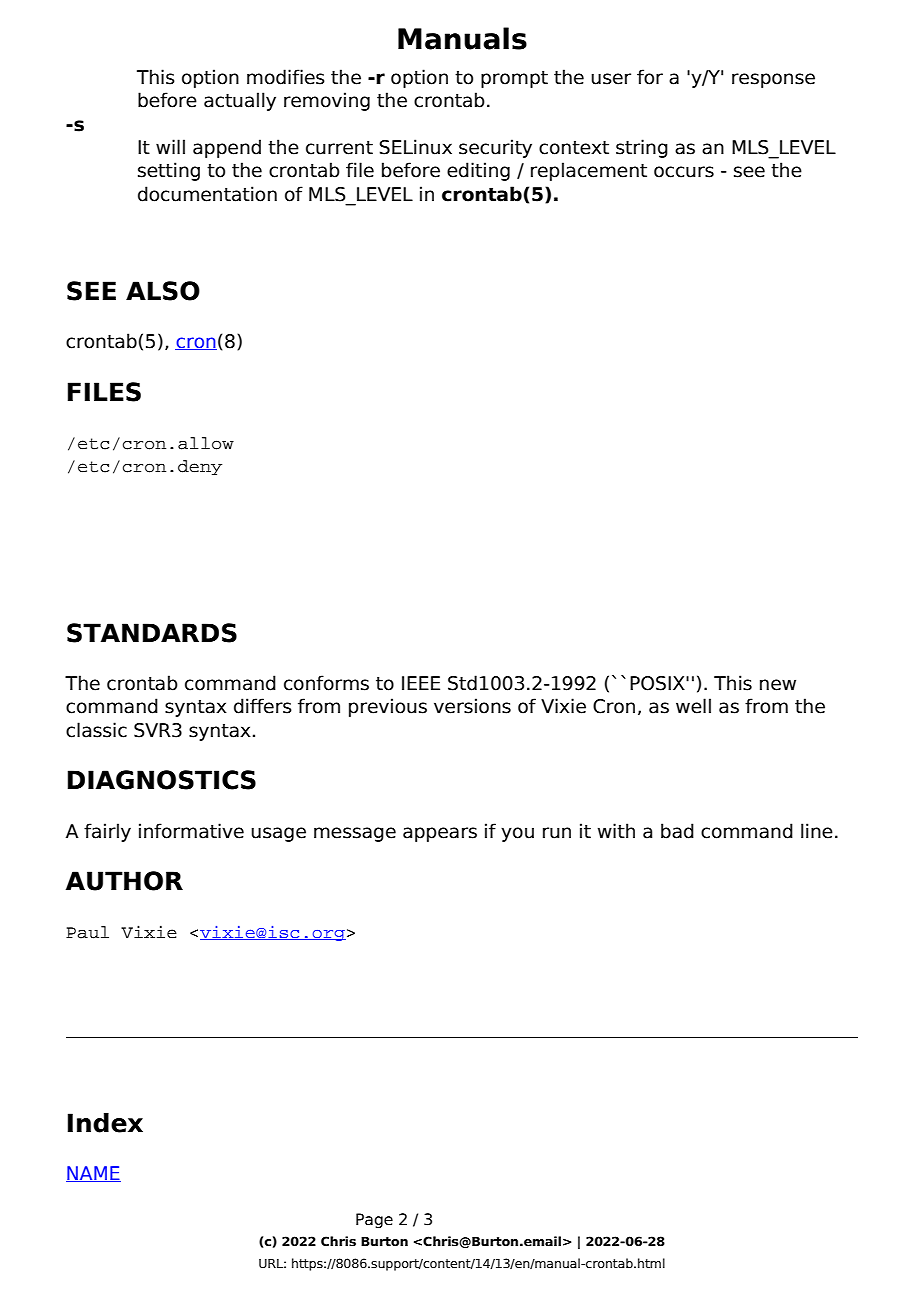 This image has height=1308, width=924. I want to click on IEEE, so click(421, 683).
